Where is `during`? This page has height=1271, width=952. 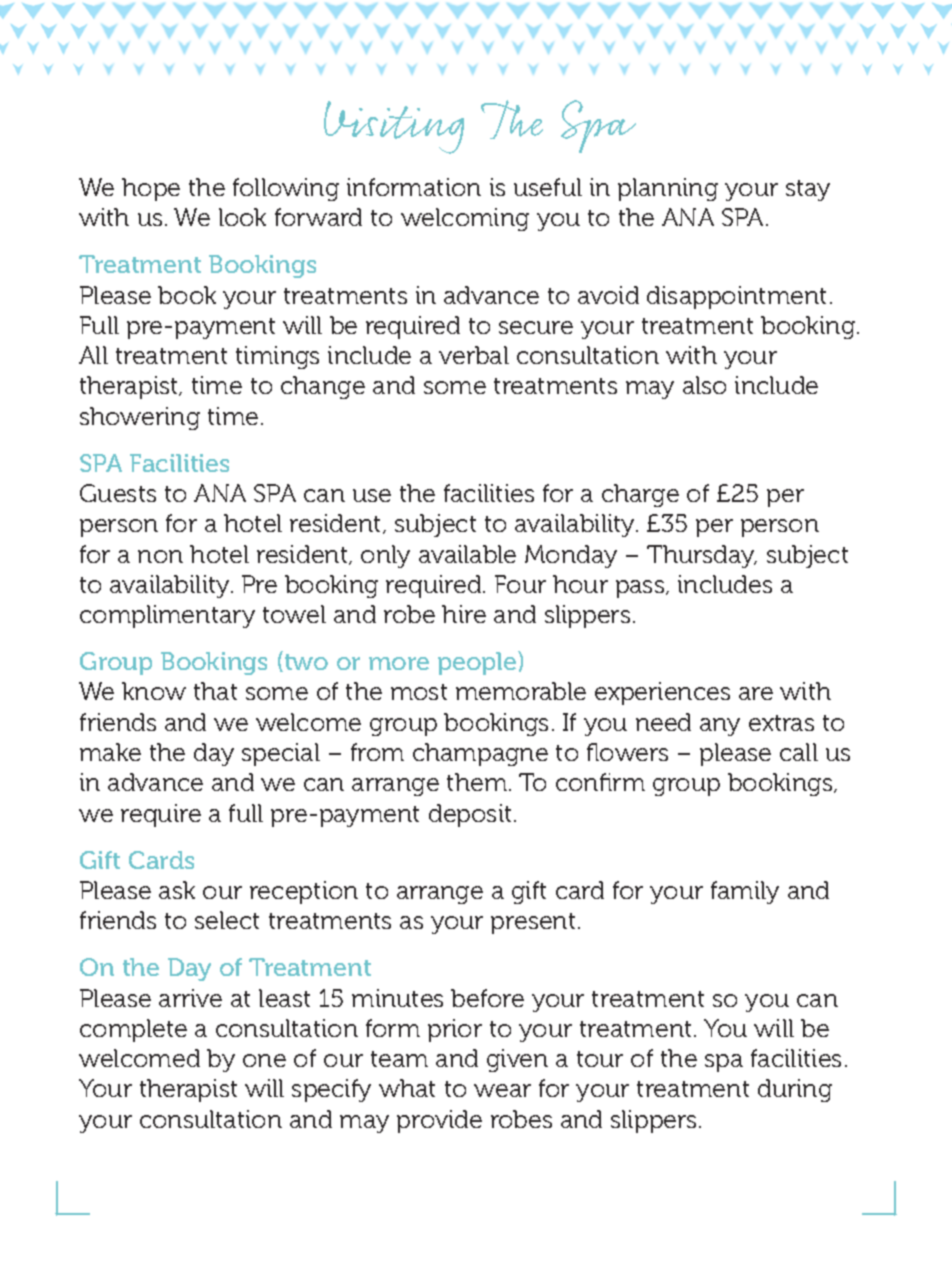 during is located at coordinates (795, 1090).
